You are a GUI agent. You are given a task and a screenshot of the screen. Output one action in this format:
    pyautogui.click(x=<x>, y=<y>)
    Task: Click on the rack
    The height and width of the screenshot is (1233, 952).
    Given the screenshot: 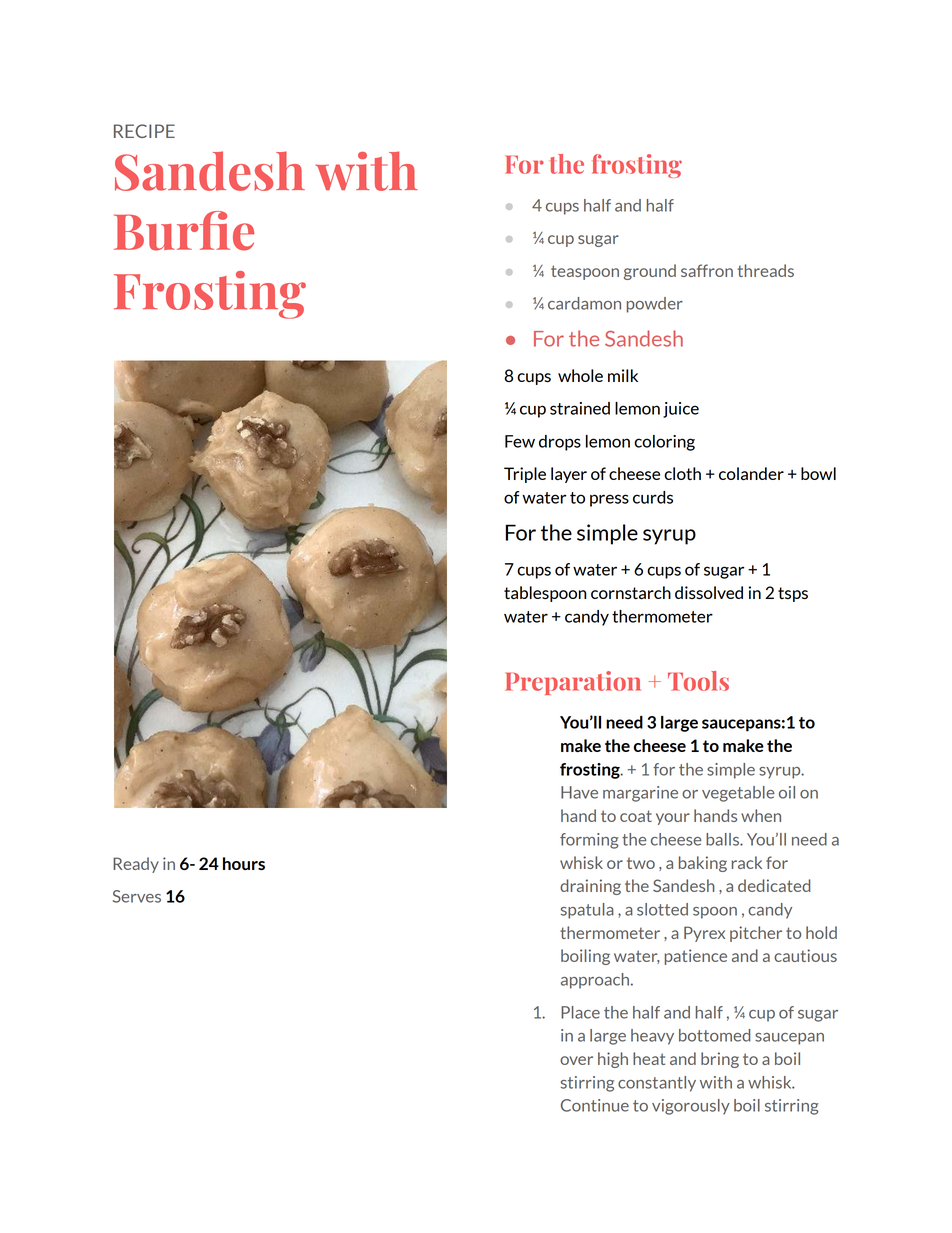 What is the action you would take?
    pyautogui.click(x=746, y=862)
